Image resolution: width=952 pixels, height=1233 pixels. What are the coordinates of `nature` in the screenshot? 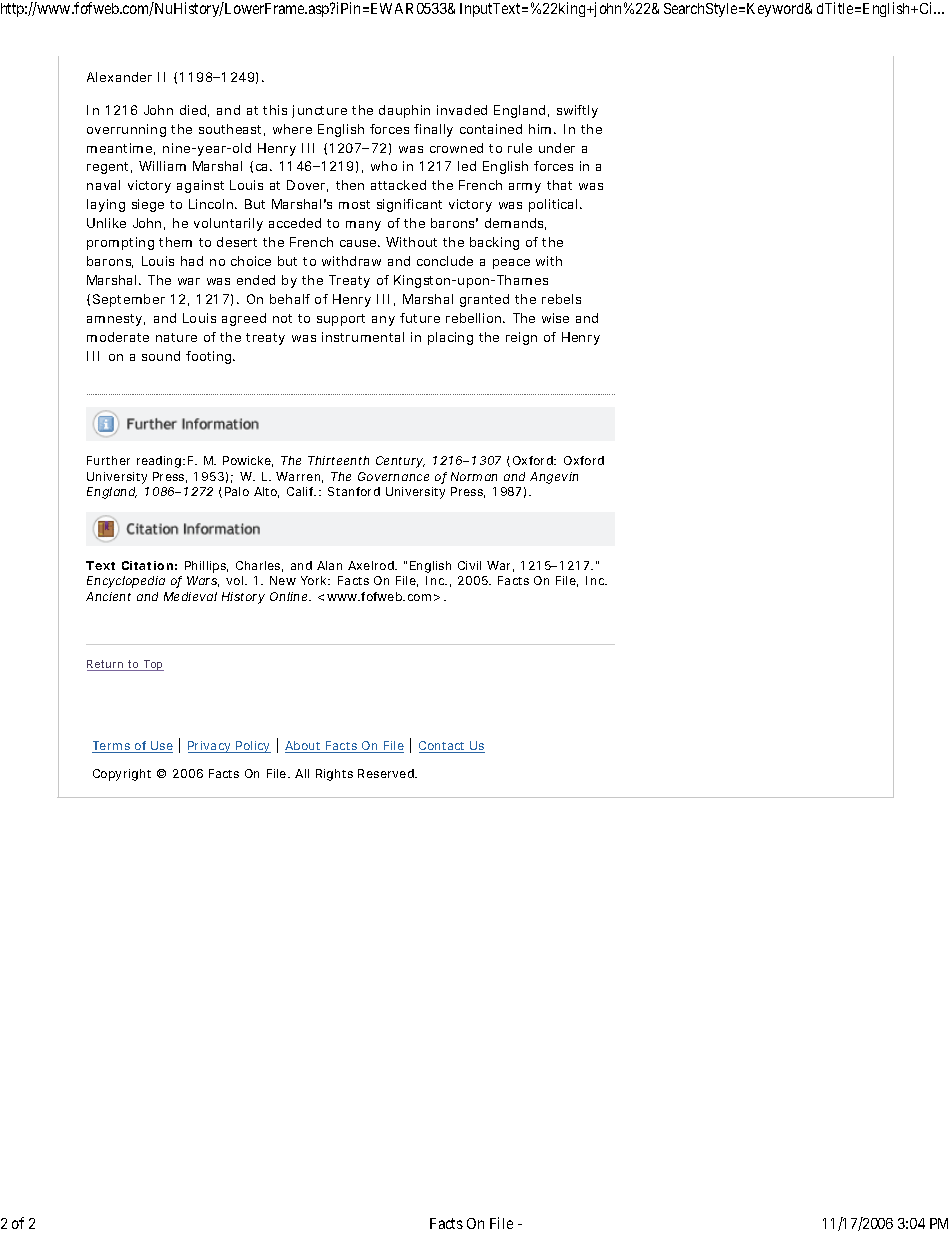 It's located at (176, 337).
